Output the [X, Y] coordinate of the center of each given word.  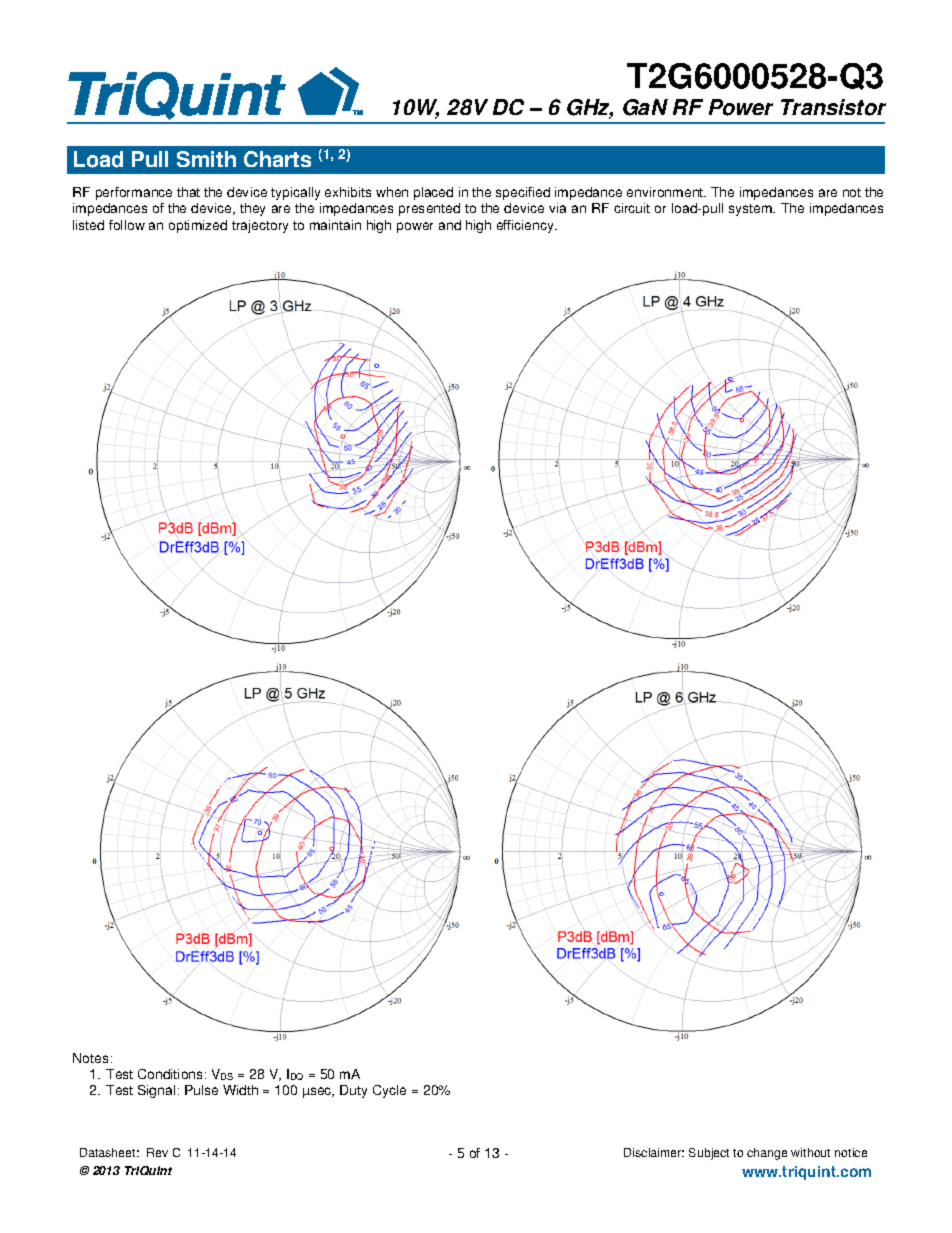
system [751, 210]
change [767, 1154]
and [450, 225]
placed [433, 193]
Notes [90, 1058]
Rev [157, 1152]
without [810, 1152]
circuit [632, 208]
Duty [353, 1091]
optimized [198, 226]
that [188, 192]
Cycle [389, 1091]
